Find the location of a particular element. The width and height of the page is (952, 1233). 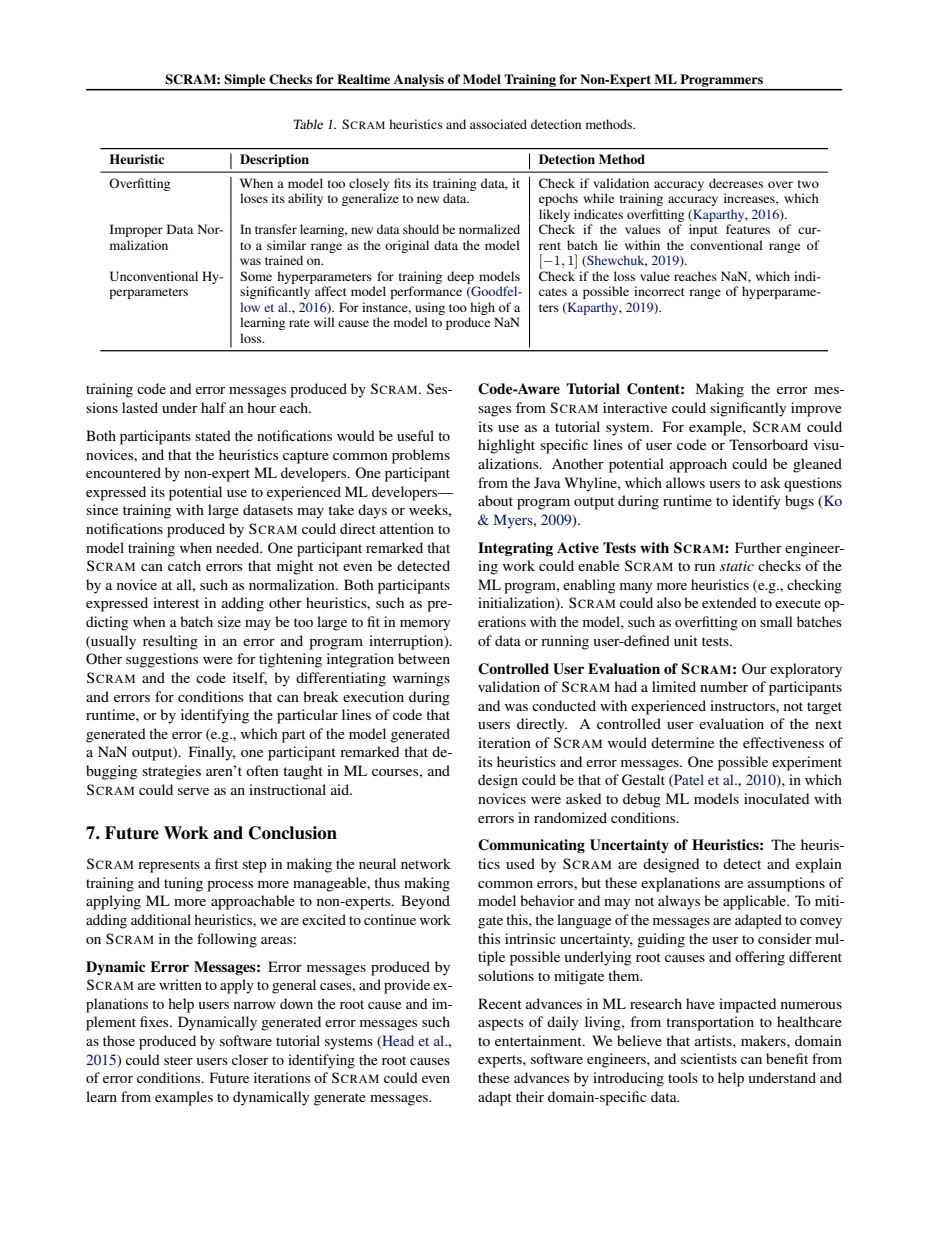

Communicating is located at coordinates (531, 846).
